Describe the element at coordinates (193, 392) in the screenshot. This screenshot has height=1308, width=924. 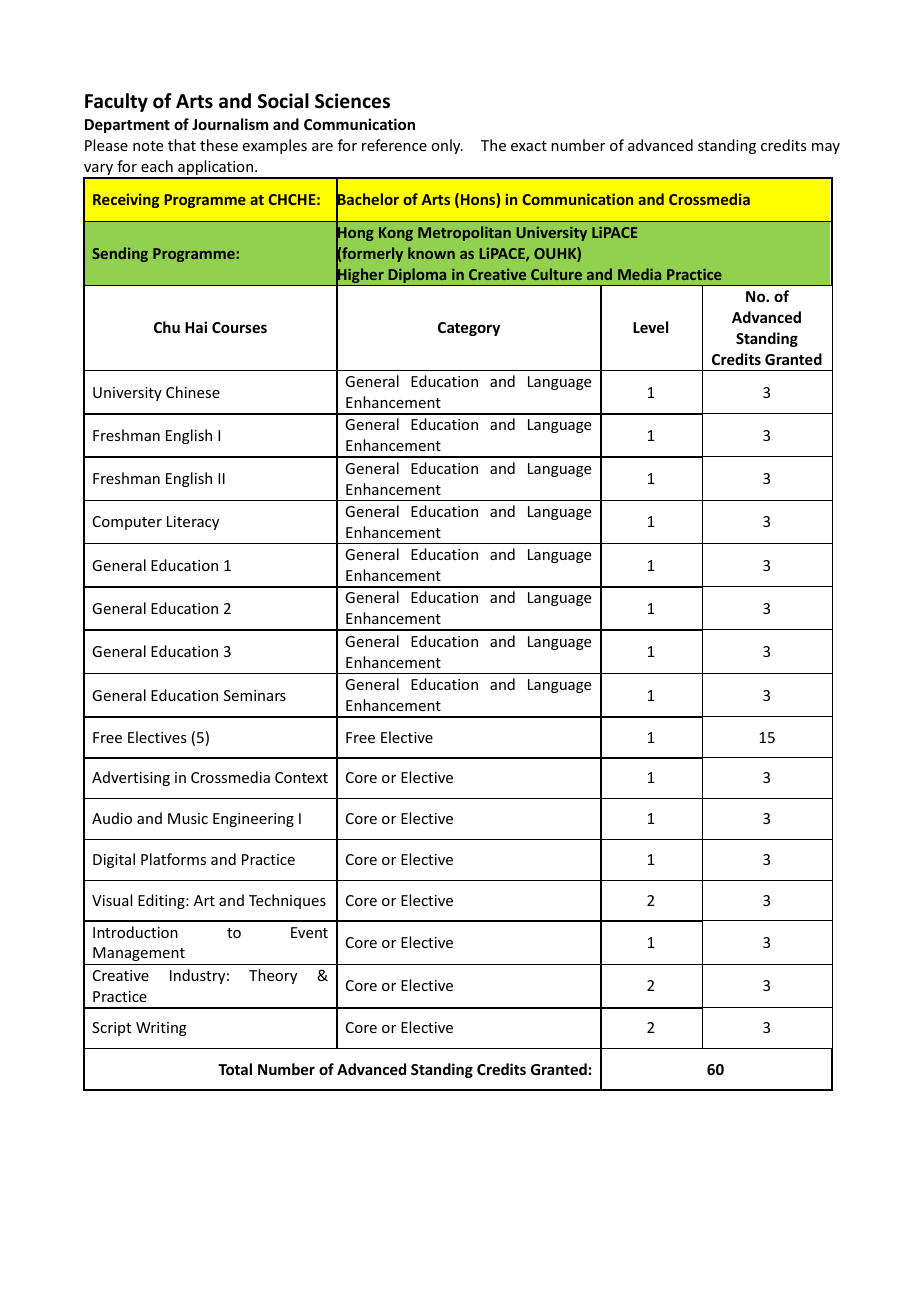
I see `Chinese` at that location.
